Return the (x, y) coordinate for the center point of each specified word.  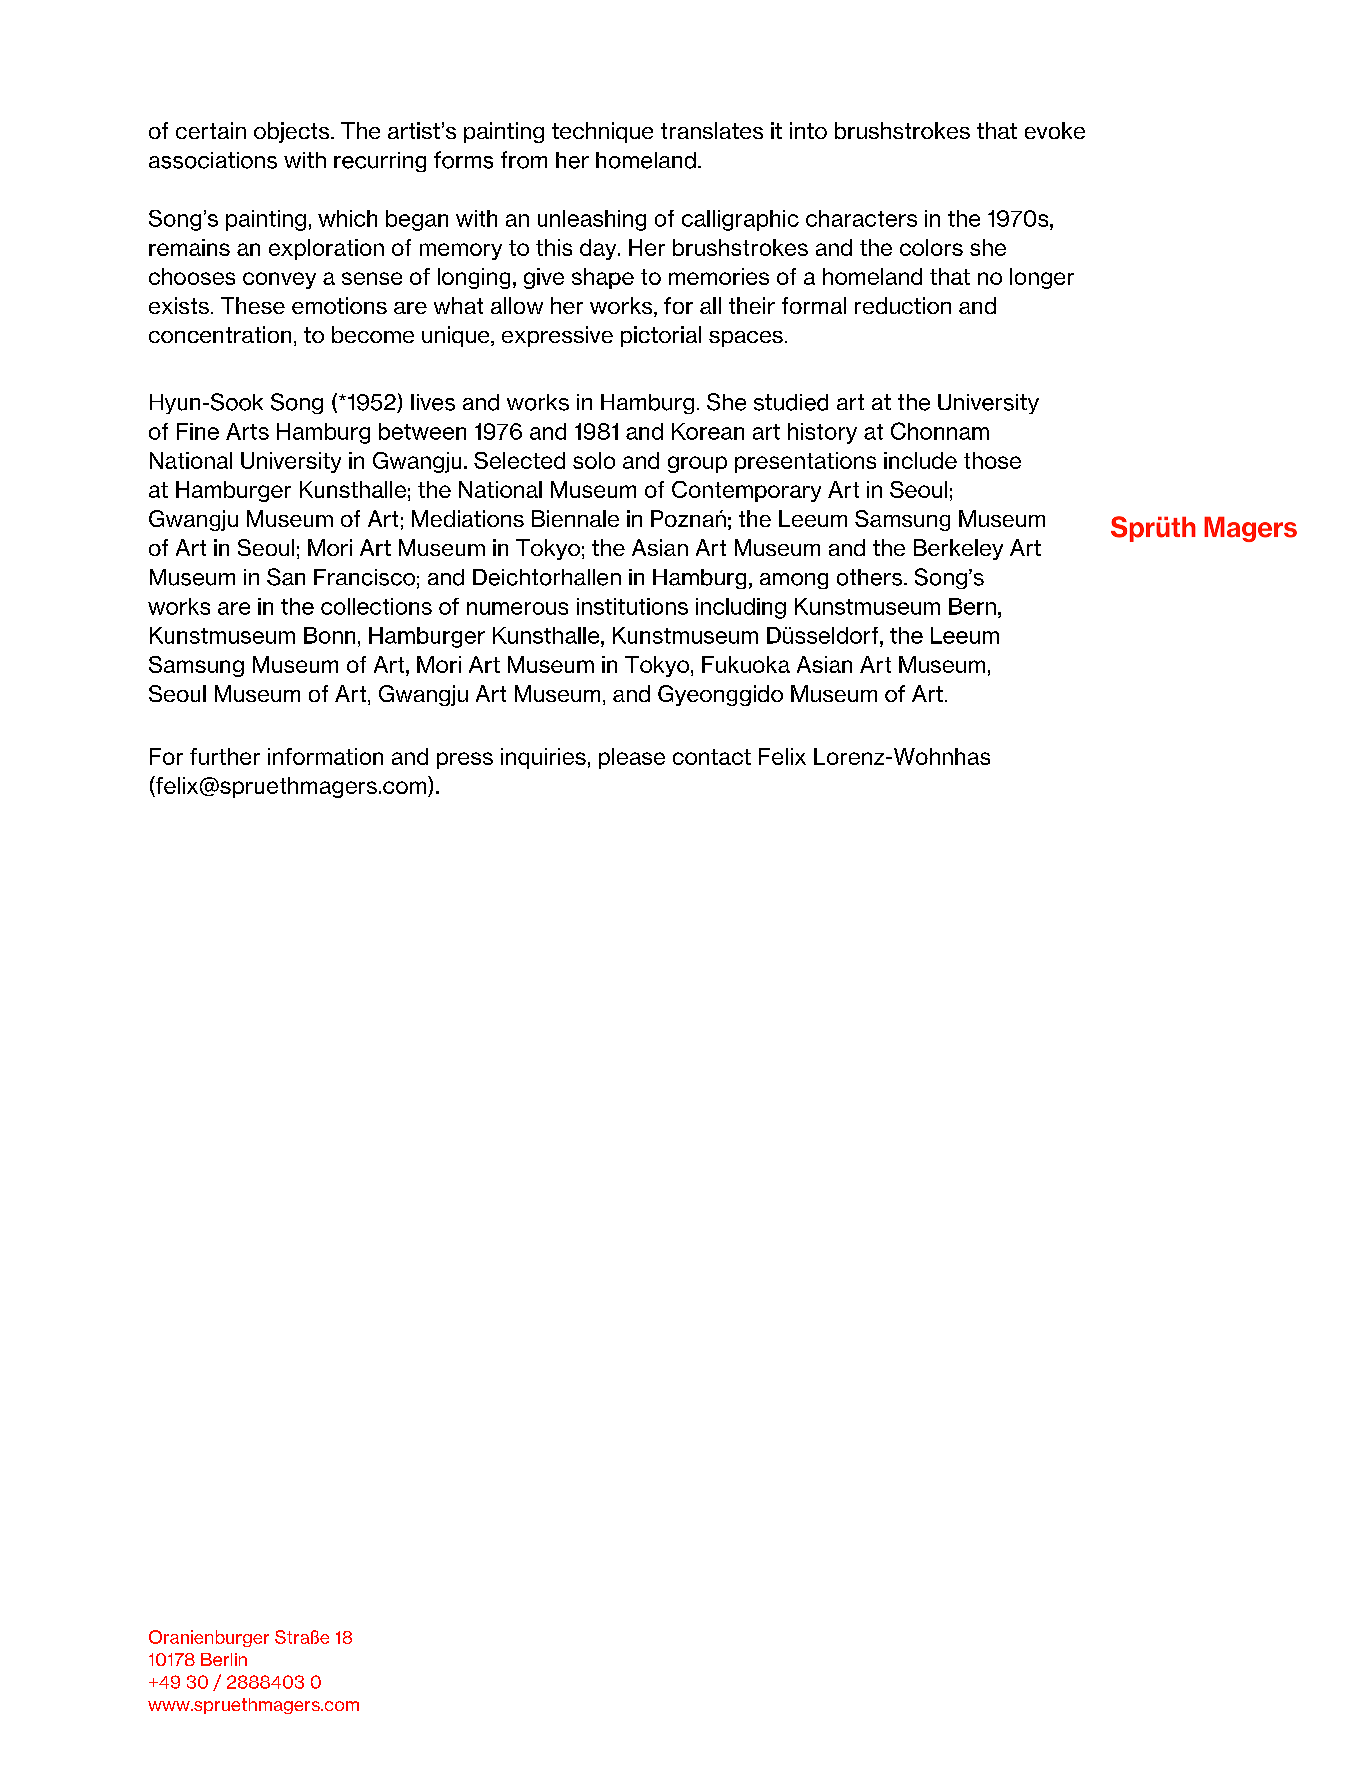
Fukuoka (746, 664)
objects (293, 132)
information (325, 756)
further (225, 756)
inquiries (543, 758)
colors (931, 247)
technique (602, 132)
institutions (632, 606)
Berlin (224, 1659)
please (632, 758)
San (286, 577)
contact (712, 757)
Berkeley (958, 549)
